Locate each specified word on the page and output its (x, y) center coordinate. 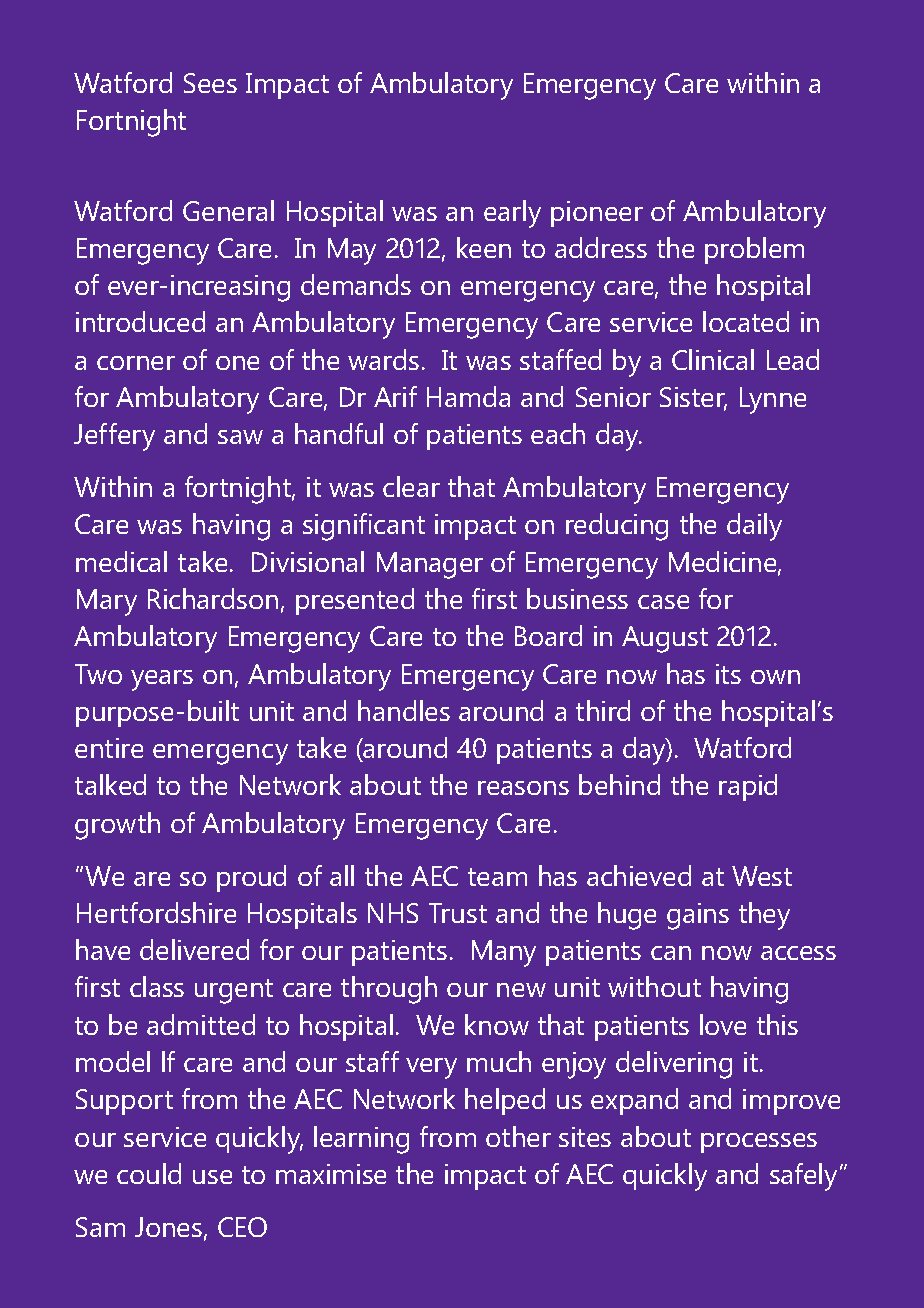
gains (698, 916)
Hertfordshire (156, 912)
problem (754, 250)
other (518, 1136)
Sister (693, 398)
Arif (395, 396)
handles (404, 710)
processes (759, 1143)
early (512, 214)
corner (136, 363)
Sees (210, 83)
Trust (458, 913)
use (212, 1177)
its (728, 674)
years (162, 680)
